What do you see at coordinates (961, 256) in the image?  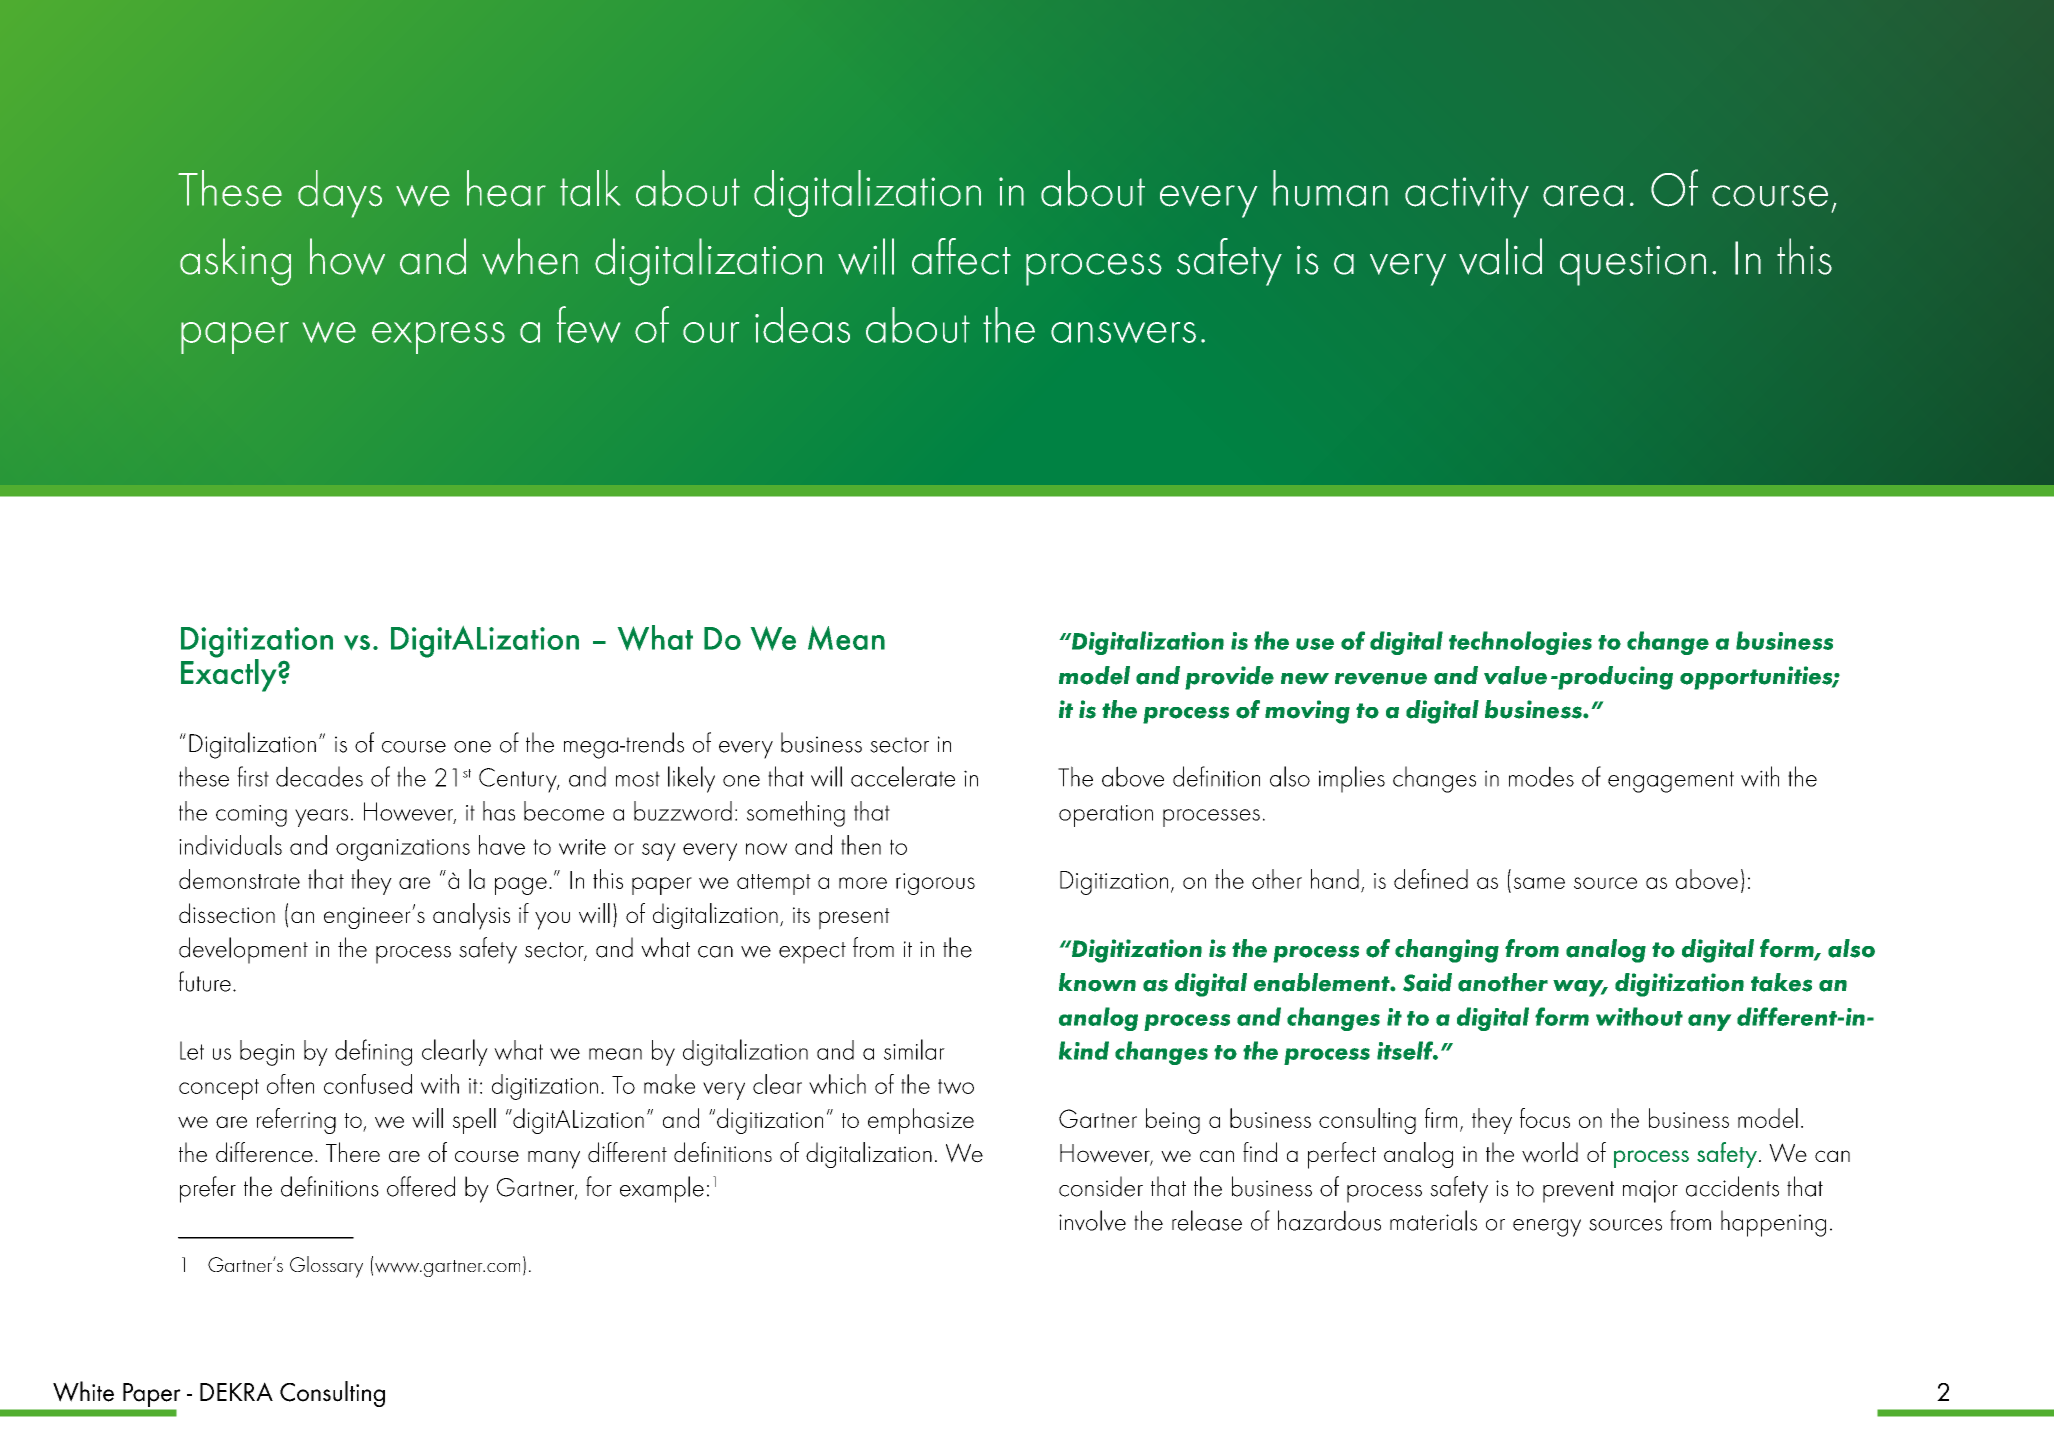 I see `affect` at bounding box center [961, 256].
